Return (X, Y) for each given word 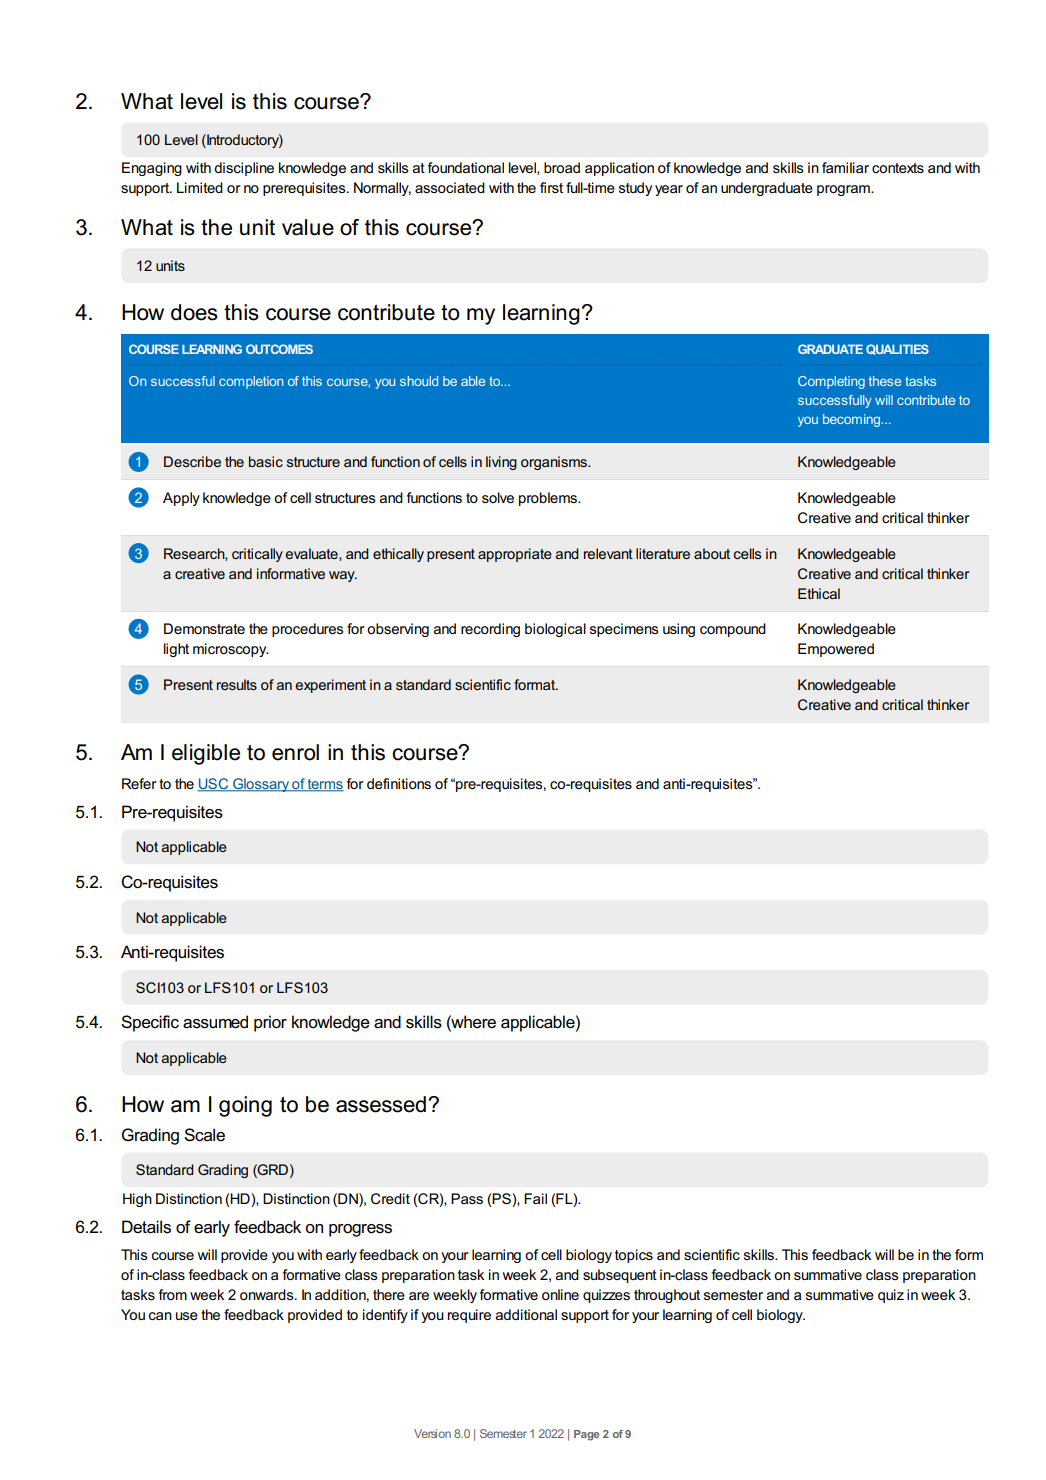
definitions (399, 783)
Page (586, 1435)
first (551, 187)
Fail (535, 1198)
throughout (667, 1296)
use (187, 1316)
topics (634, 1256)
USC (214, 785)
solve (498, 497)
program (844, 190)
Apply (181, 499)
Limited (200, 187)
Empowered (836, 650)
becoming (851, 420)
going (245, 1106)
